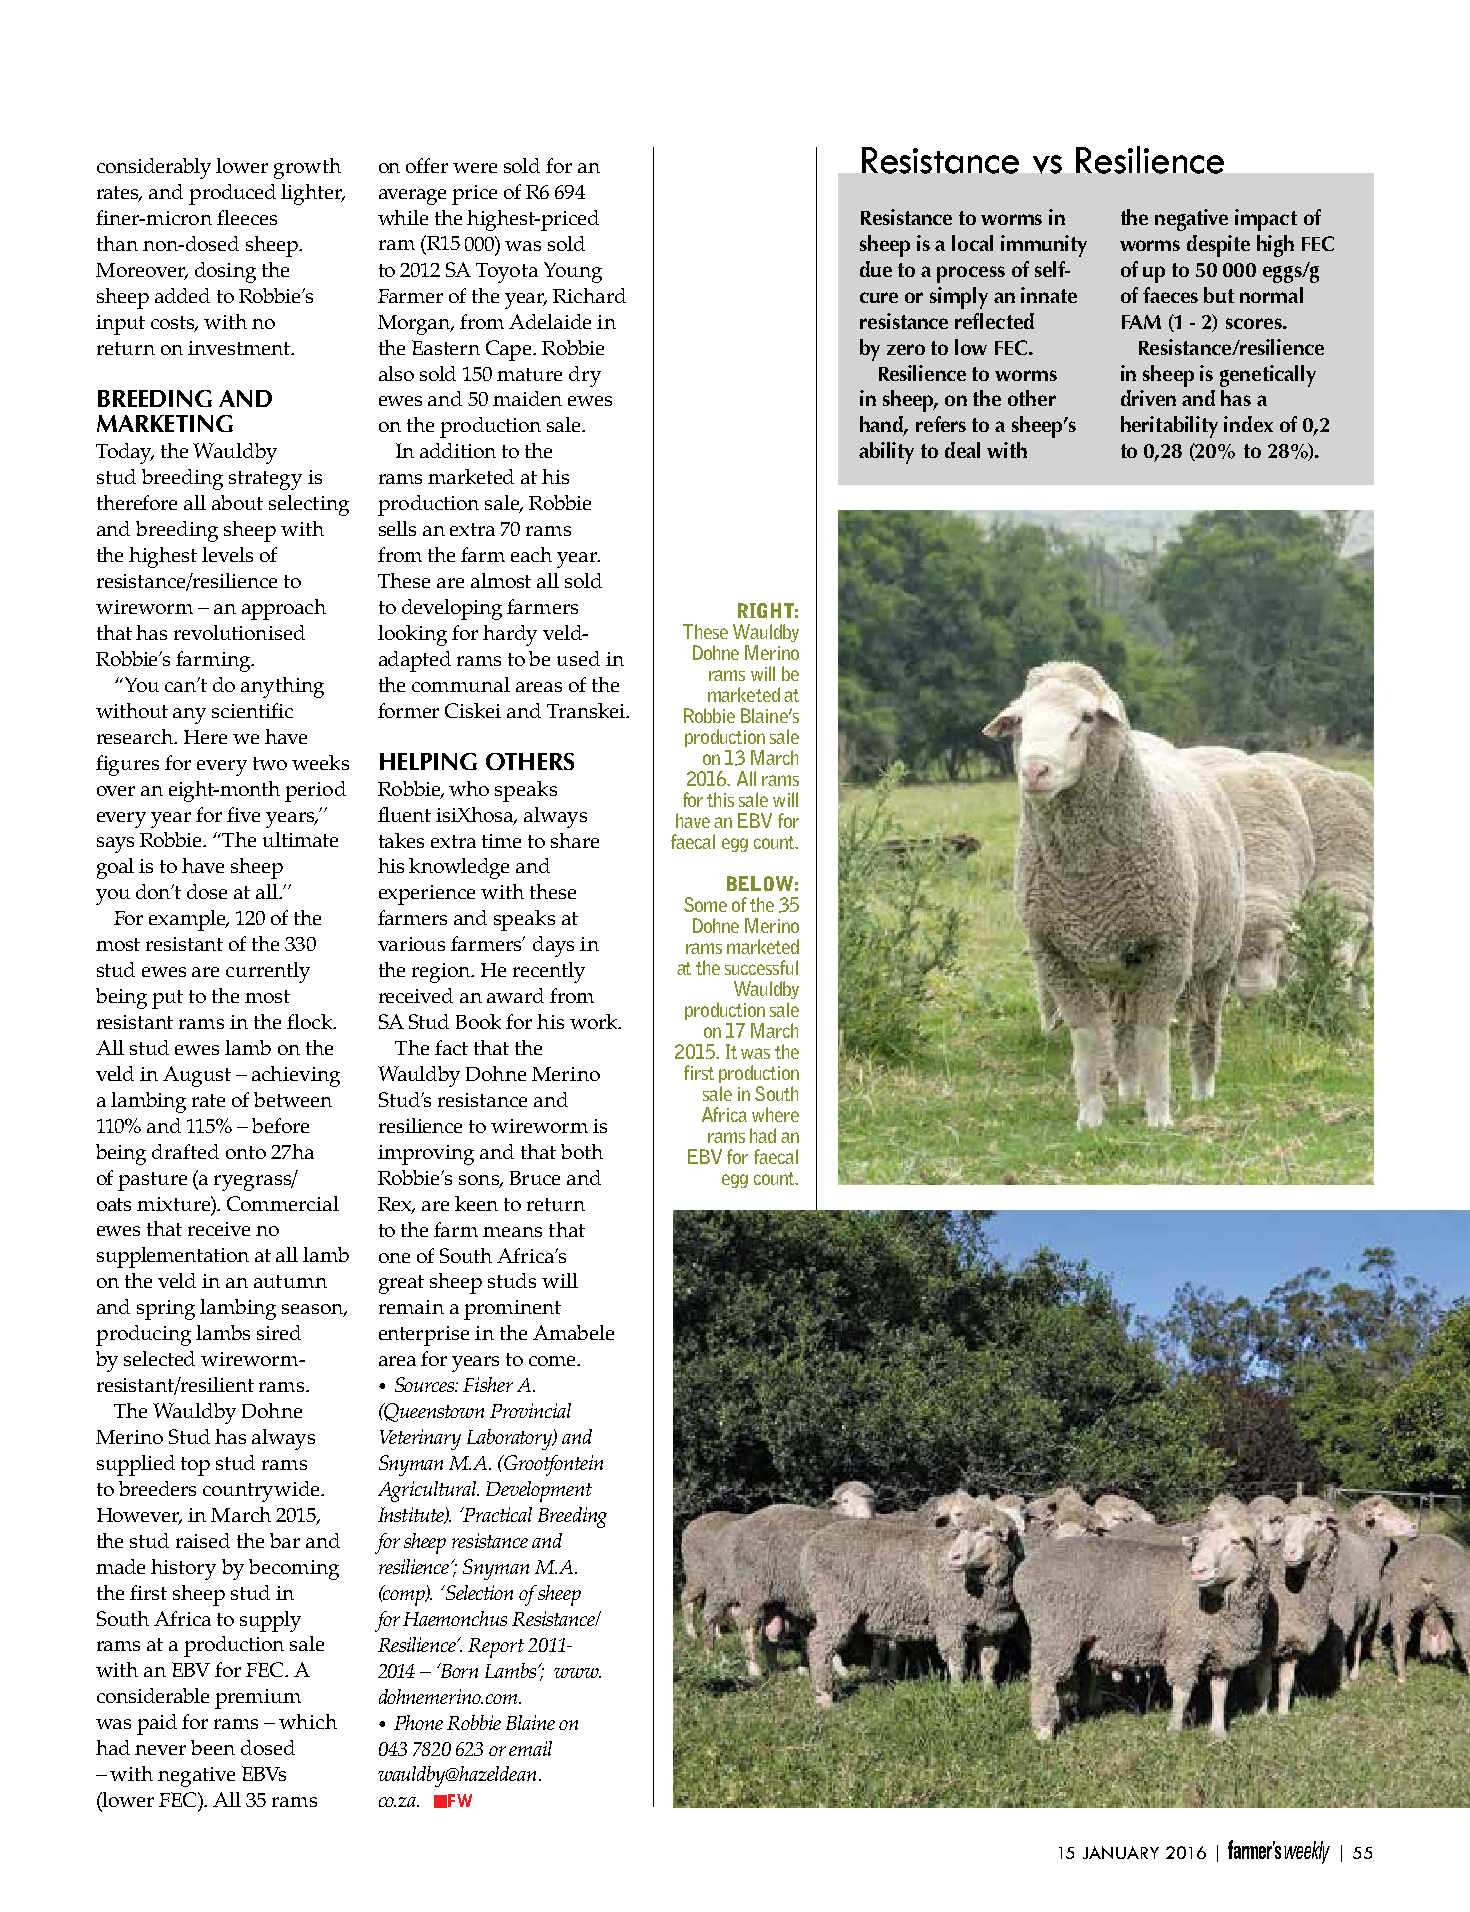 This screenshot has width=1470, height=1912. Describe the element at coordinates (232, 194) in the screenshot. I see `produced` at that location.
